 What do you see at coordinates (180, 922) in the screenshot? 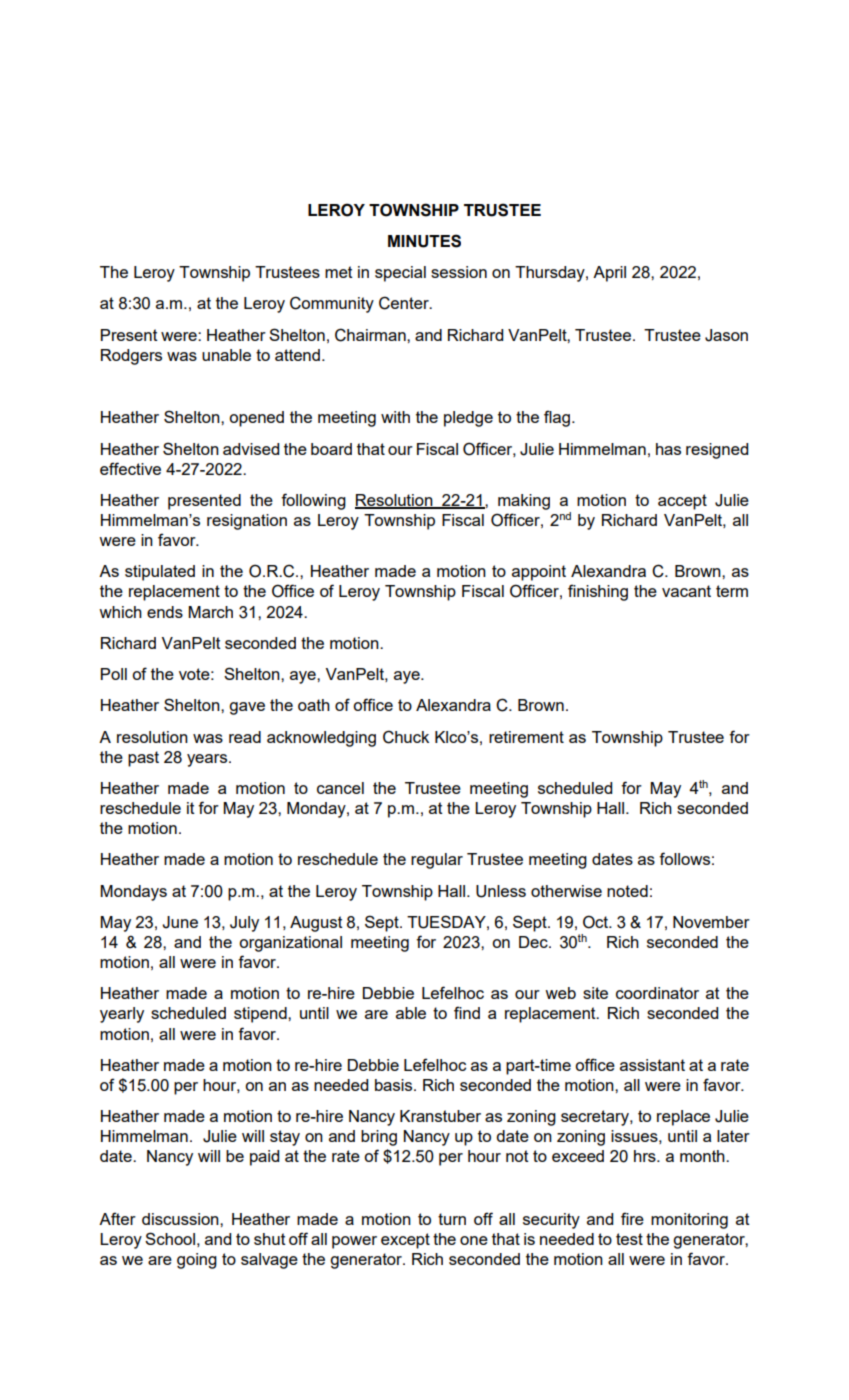
I see `June` at bounding box center [180, 922].
